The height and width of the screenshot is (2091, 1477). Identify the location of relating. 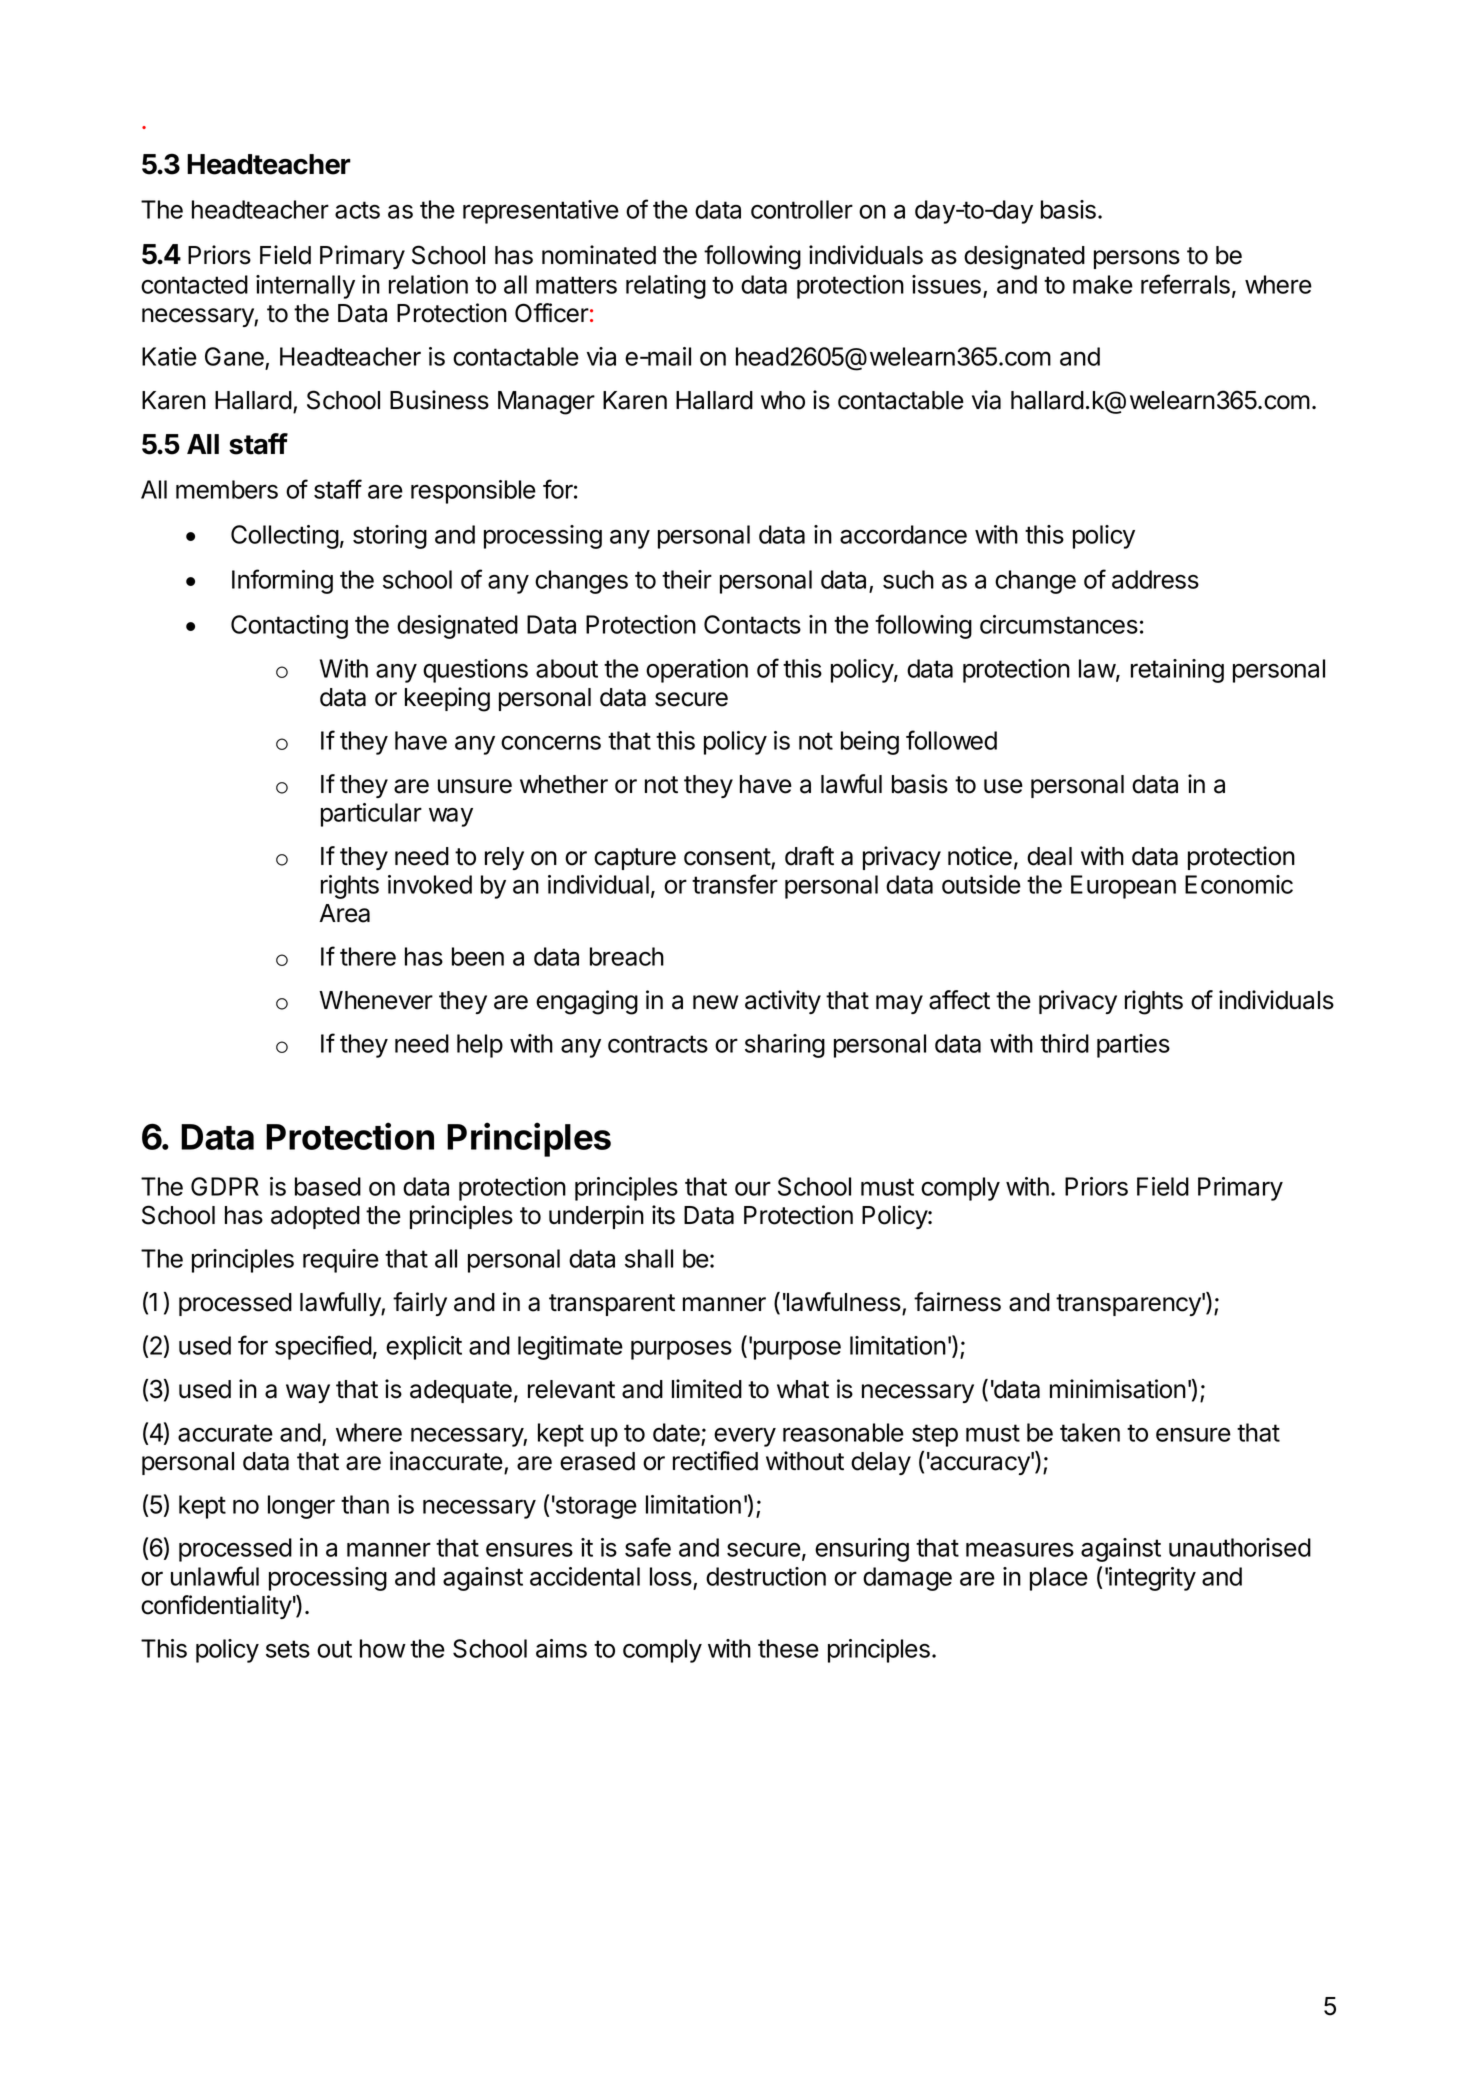
(666, 287).
